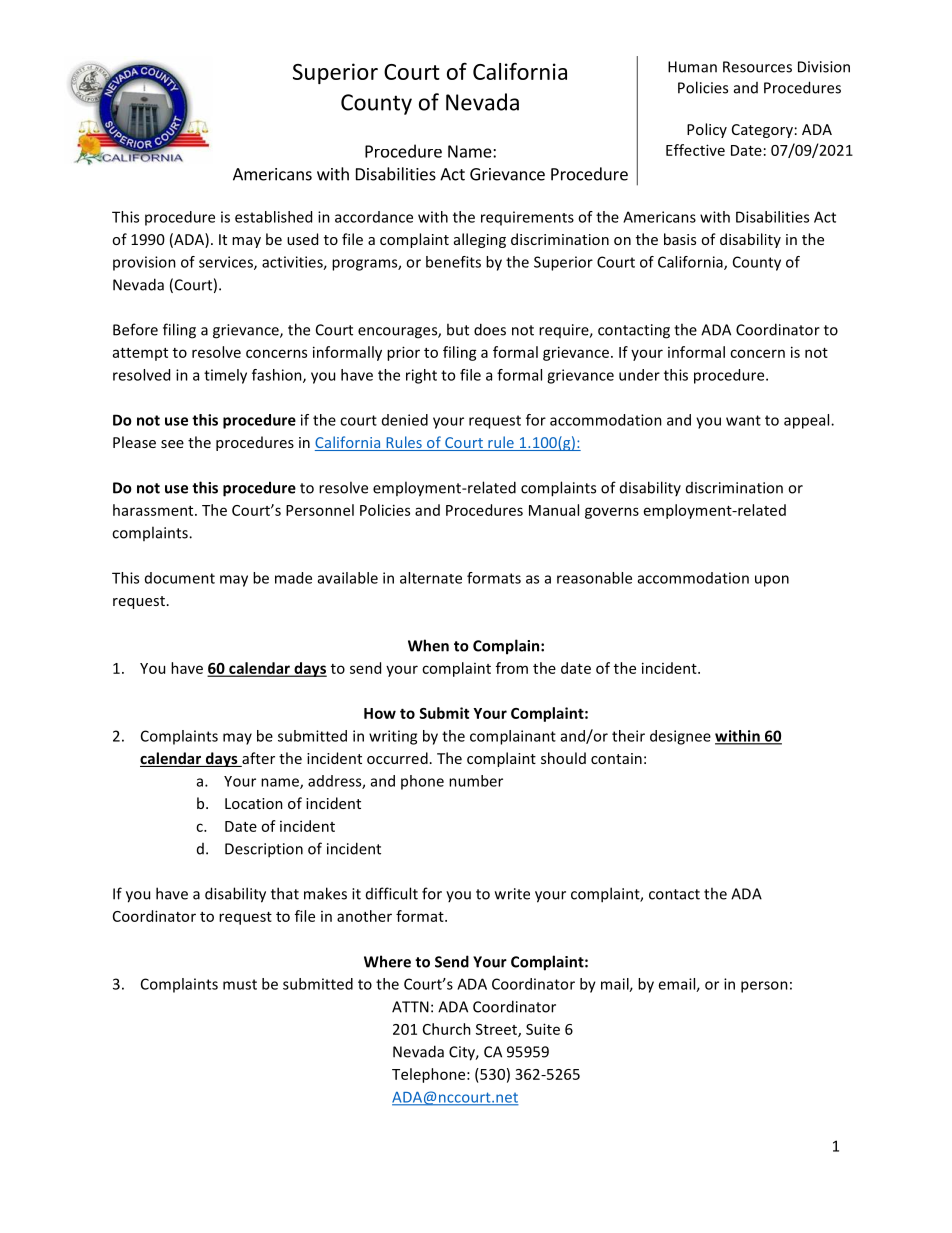 Image resolution: width=952 pixels, height=1233 pixels. What do you see at coordinates (257, 759) in the screenshot?
I see `after` at bounding box center [257, 759].
